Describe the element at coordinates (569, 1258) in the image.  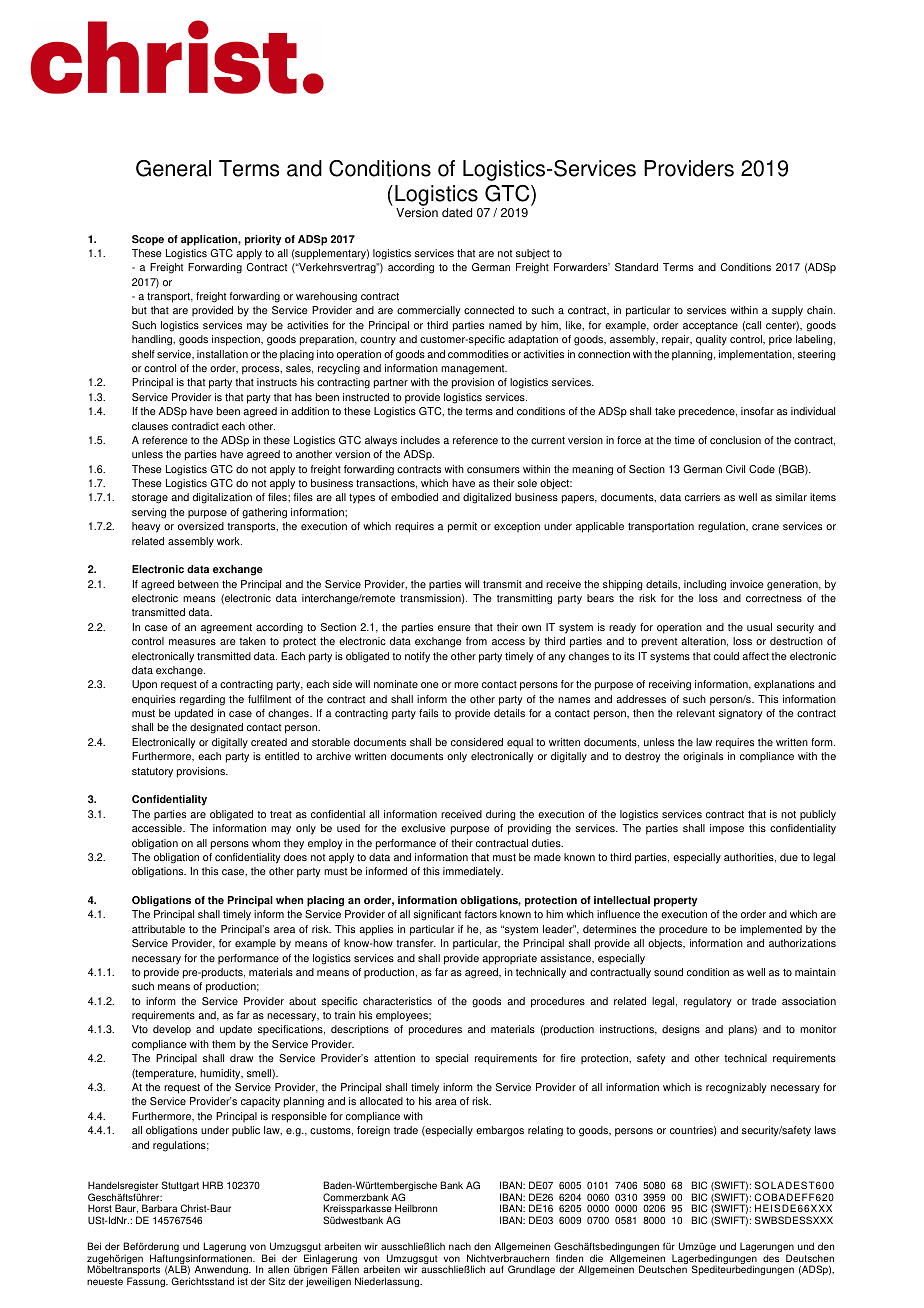
I see `finden` at that location.
